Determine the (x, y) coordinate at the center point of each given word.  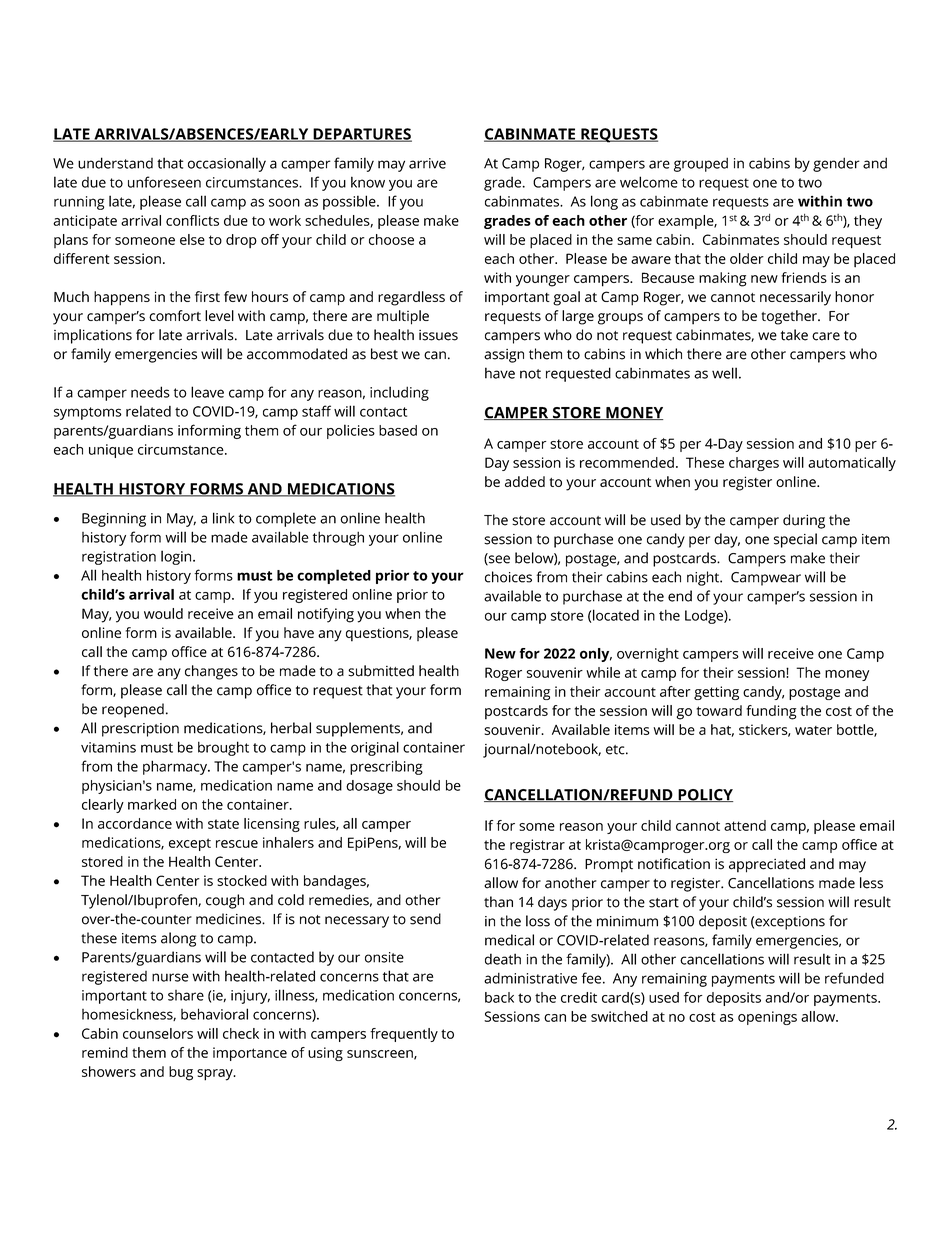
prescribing (386, 768)
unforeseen (164, 182)
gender (836, 164)
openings (767, 1018)
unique (111, 451)
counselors (158, 1033)
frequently (404, 1035)
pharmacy (176, 767)
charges (754, 464)
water (813, 730)
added (525, 481)
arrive (427, 163)
